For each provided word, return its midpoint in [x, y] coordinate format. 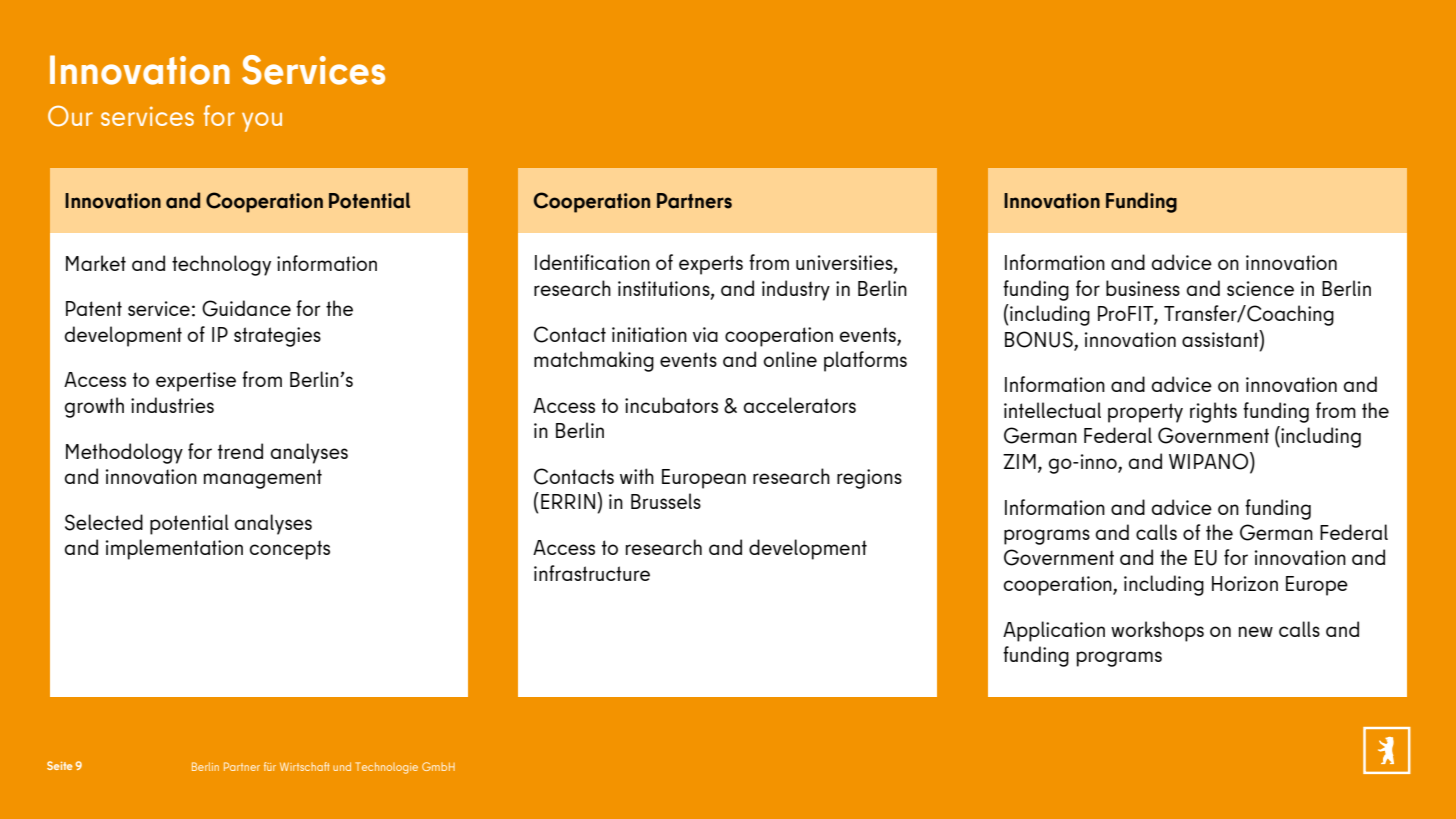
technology [221, 265]
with [637, 476]
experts [711, 265]
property [1145, 413]
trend [240, 451]
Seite [59, 765]
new [1256, 631]
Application [1054, 631]
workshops [1157, 631]
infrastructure [592, 573]
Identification [592, 262]
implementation [174, 549]
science [1260, 288]
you [262, 122]
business [1143, 288]
